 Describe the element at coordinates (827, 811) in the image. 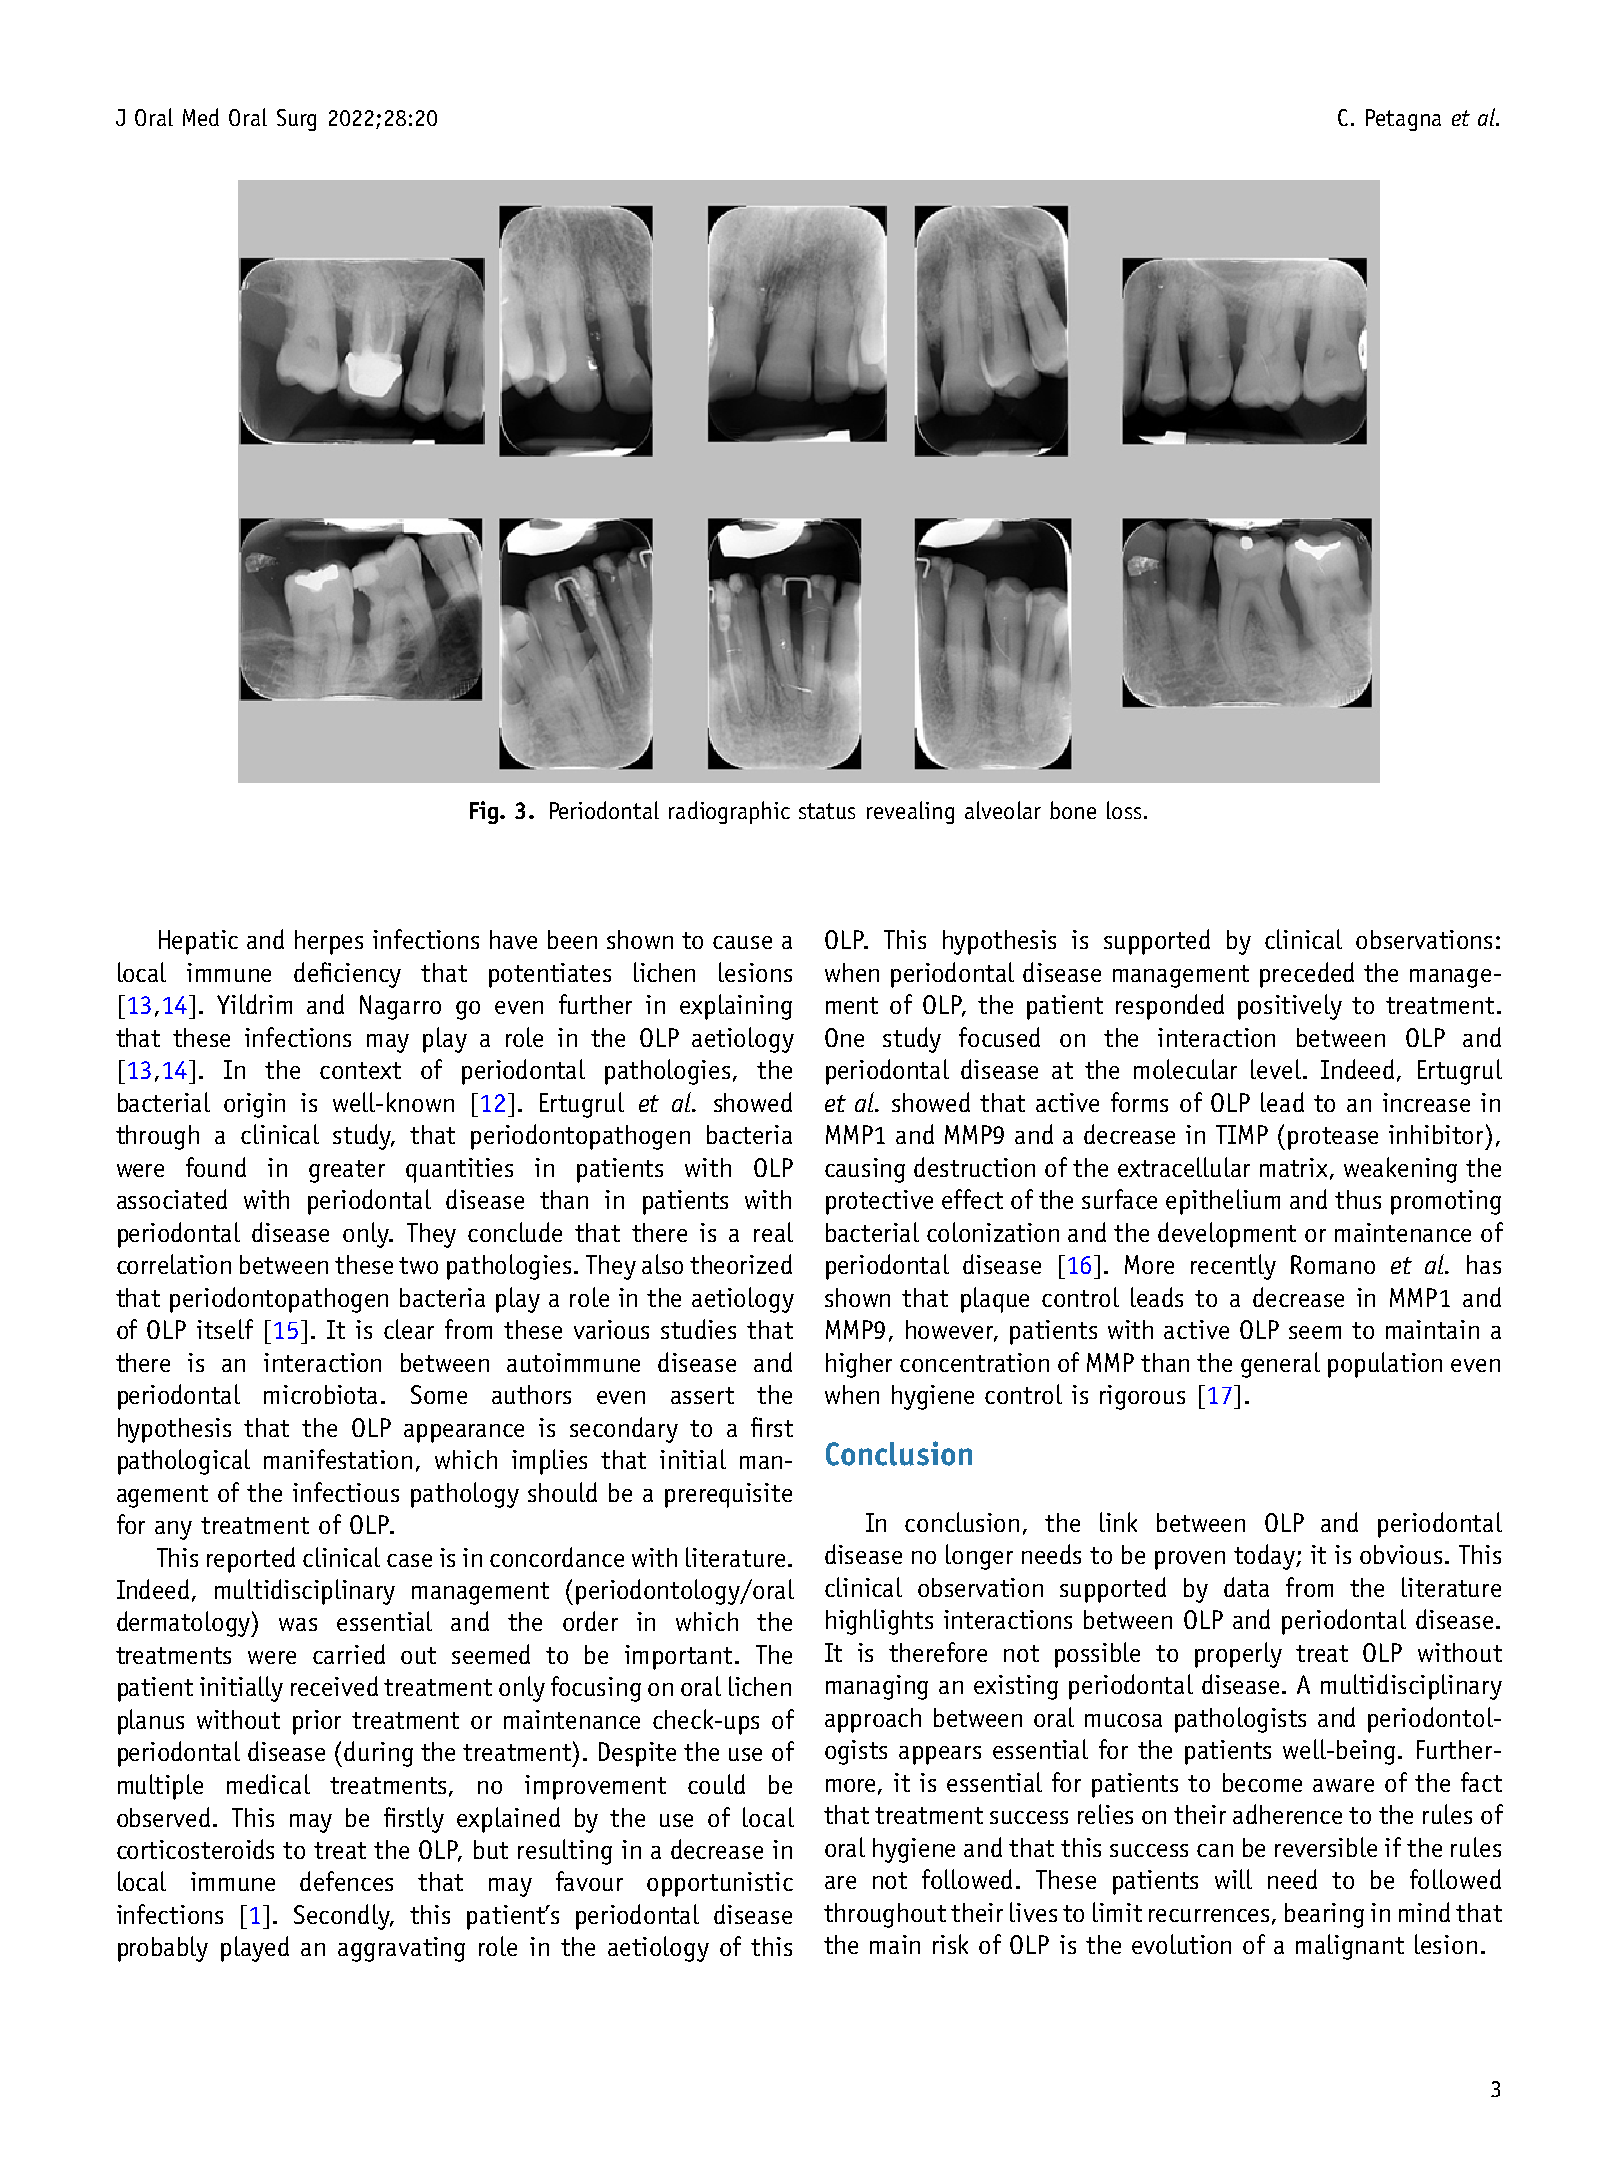

I see `status` at that location.
